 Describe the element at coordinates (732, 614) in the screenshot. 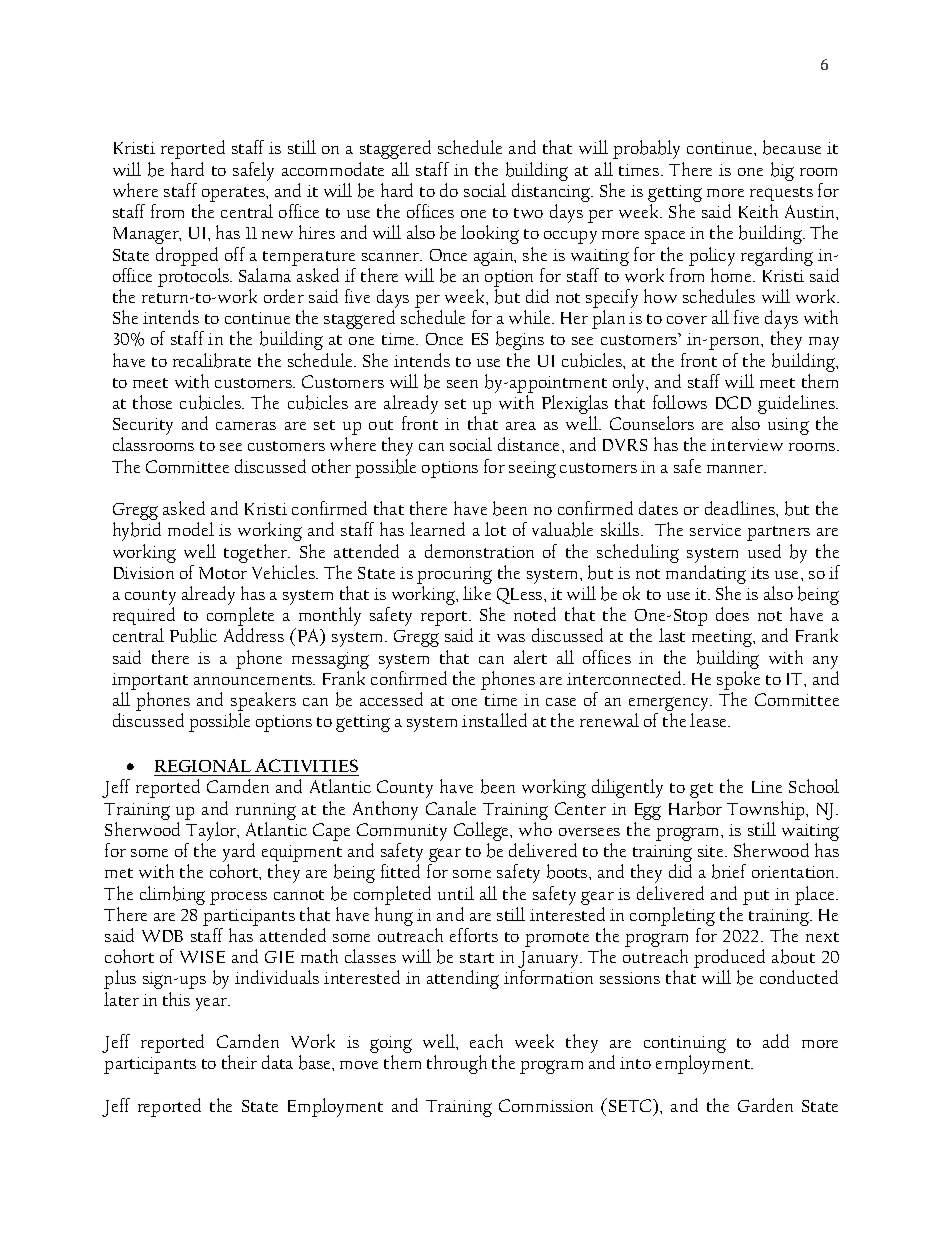

I see `does` at that location.
